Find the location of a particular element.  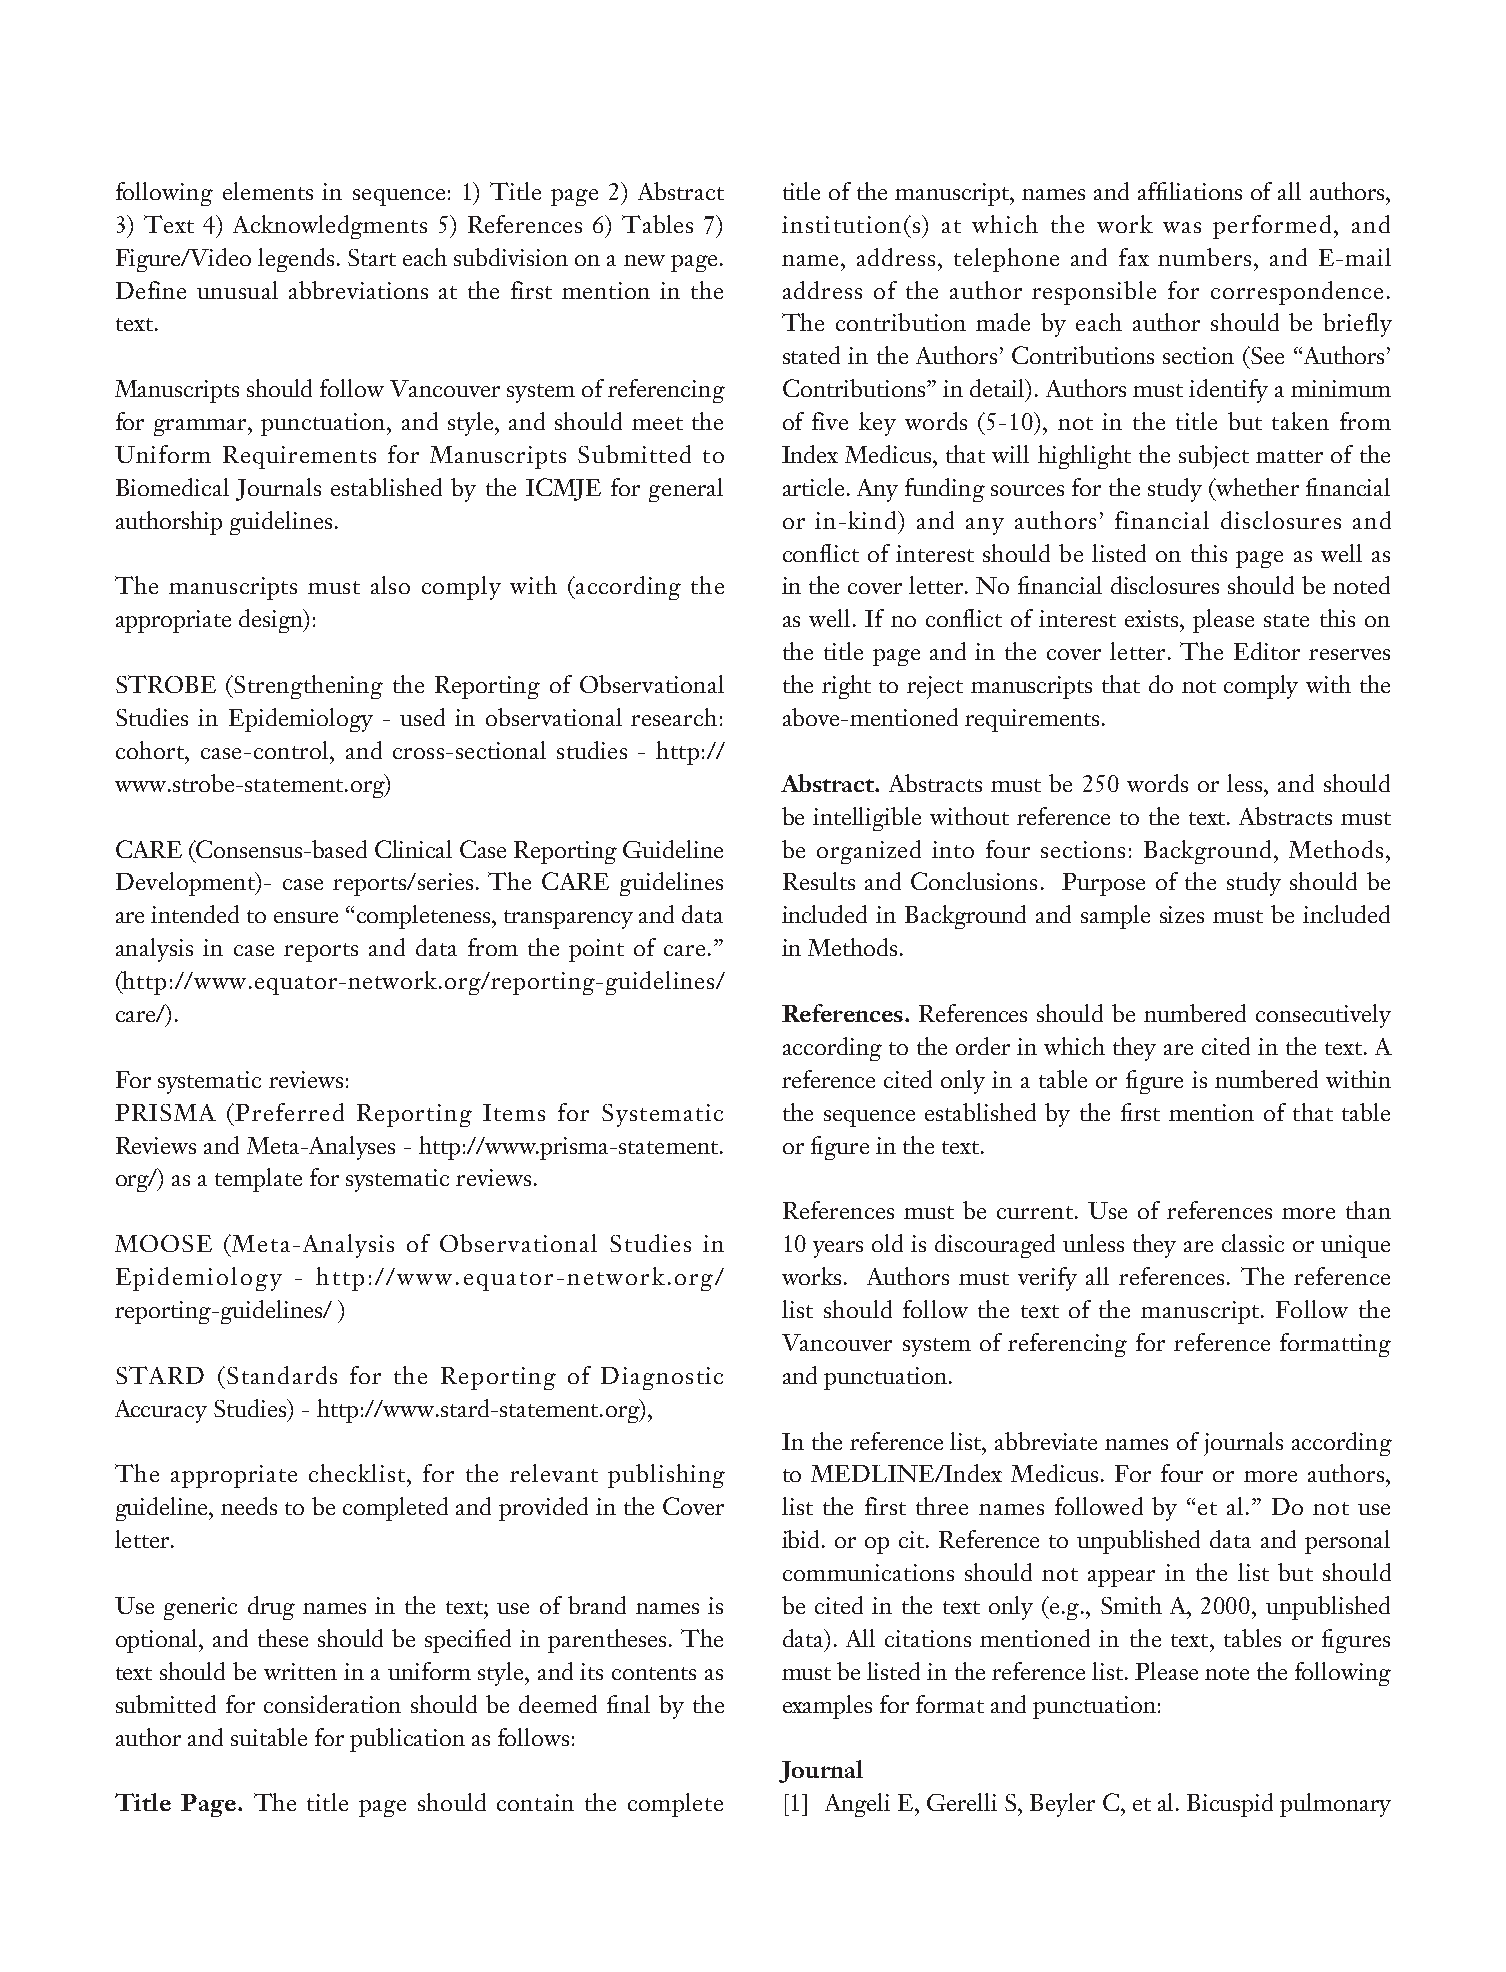

new is located at coordinates (644, 260).
